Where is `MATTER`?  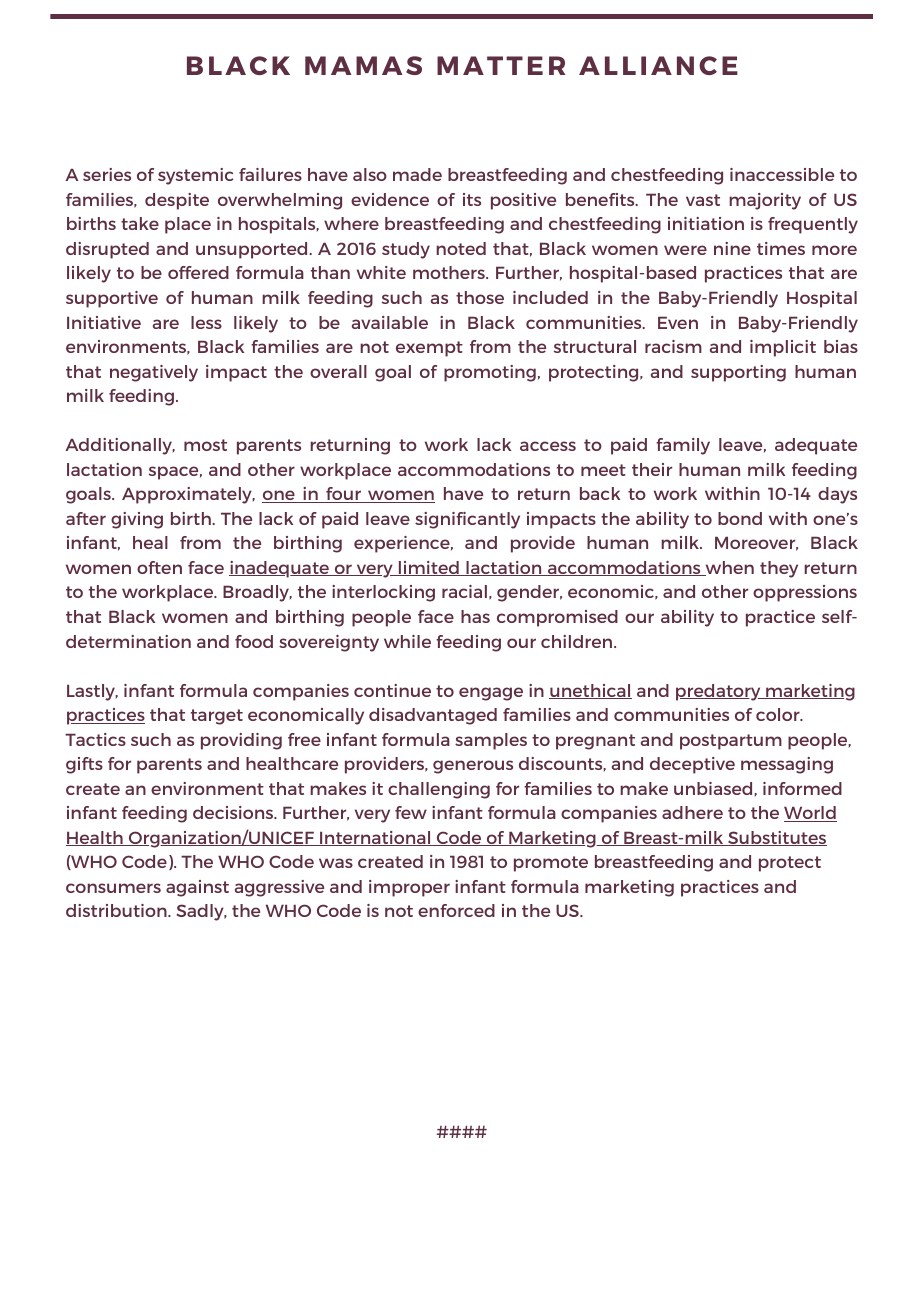
MATTER is located at coordinates (501, 65).
